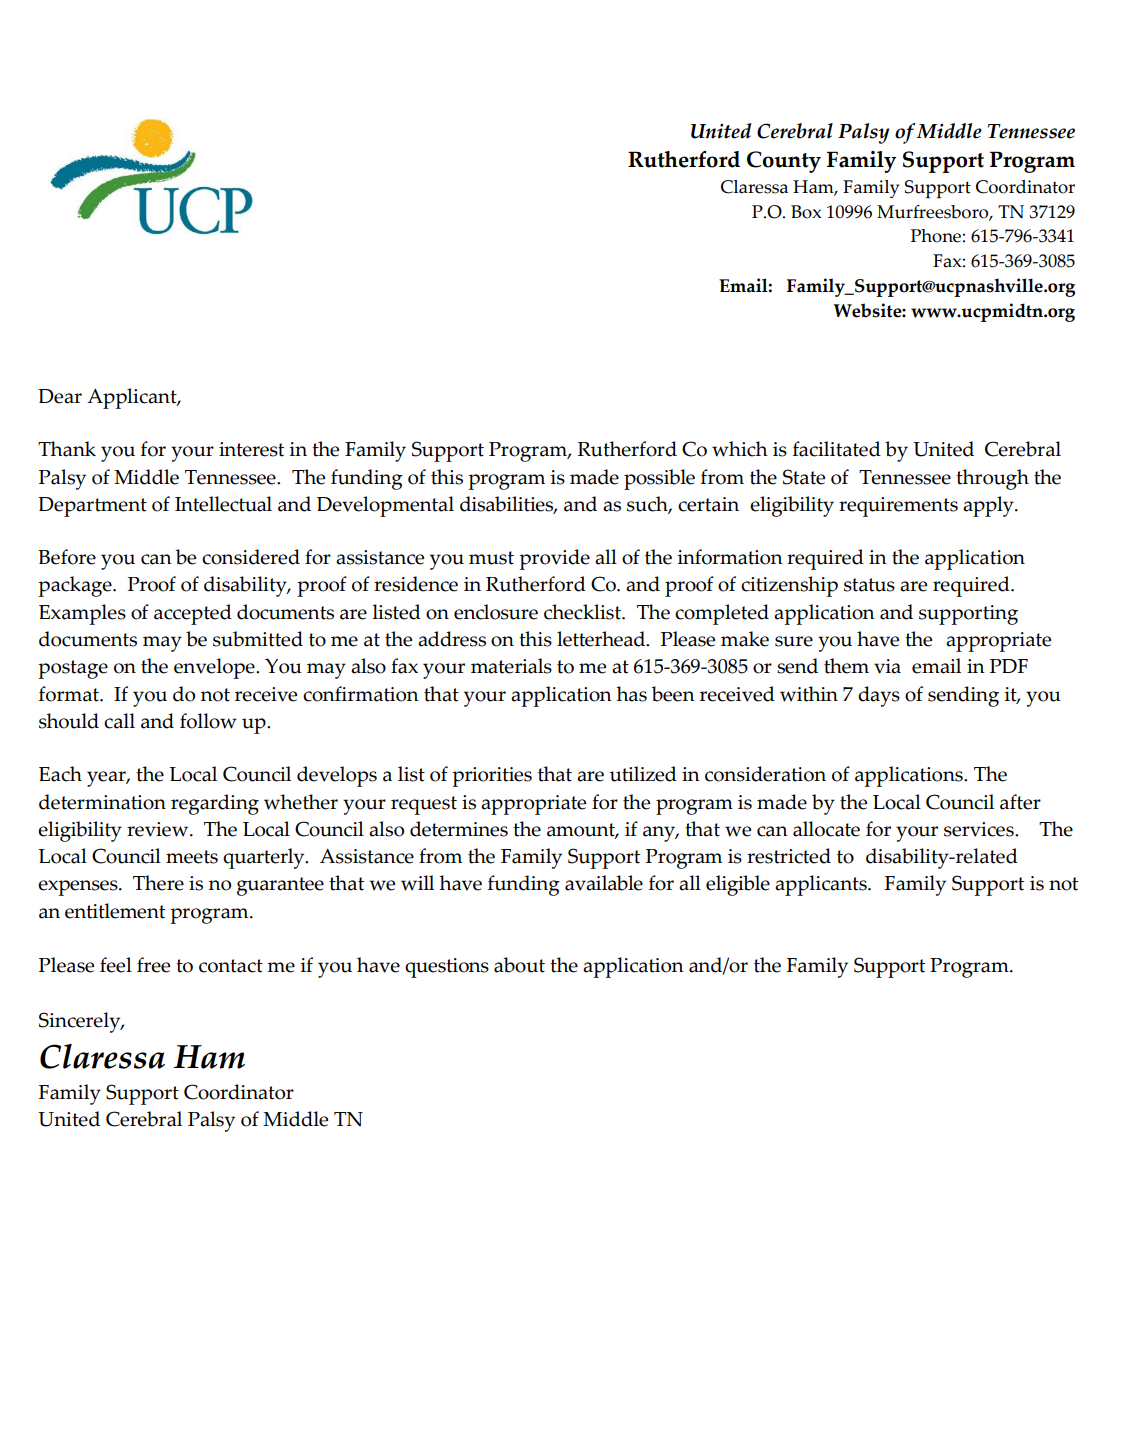  I want to click on about, so click(519, 965).
